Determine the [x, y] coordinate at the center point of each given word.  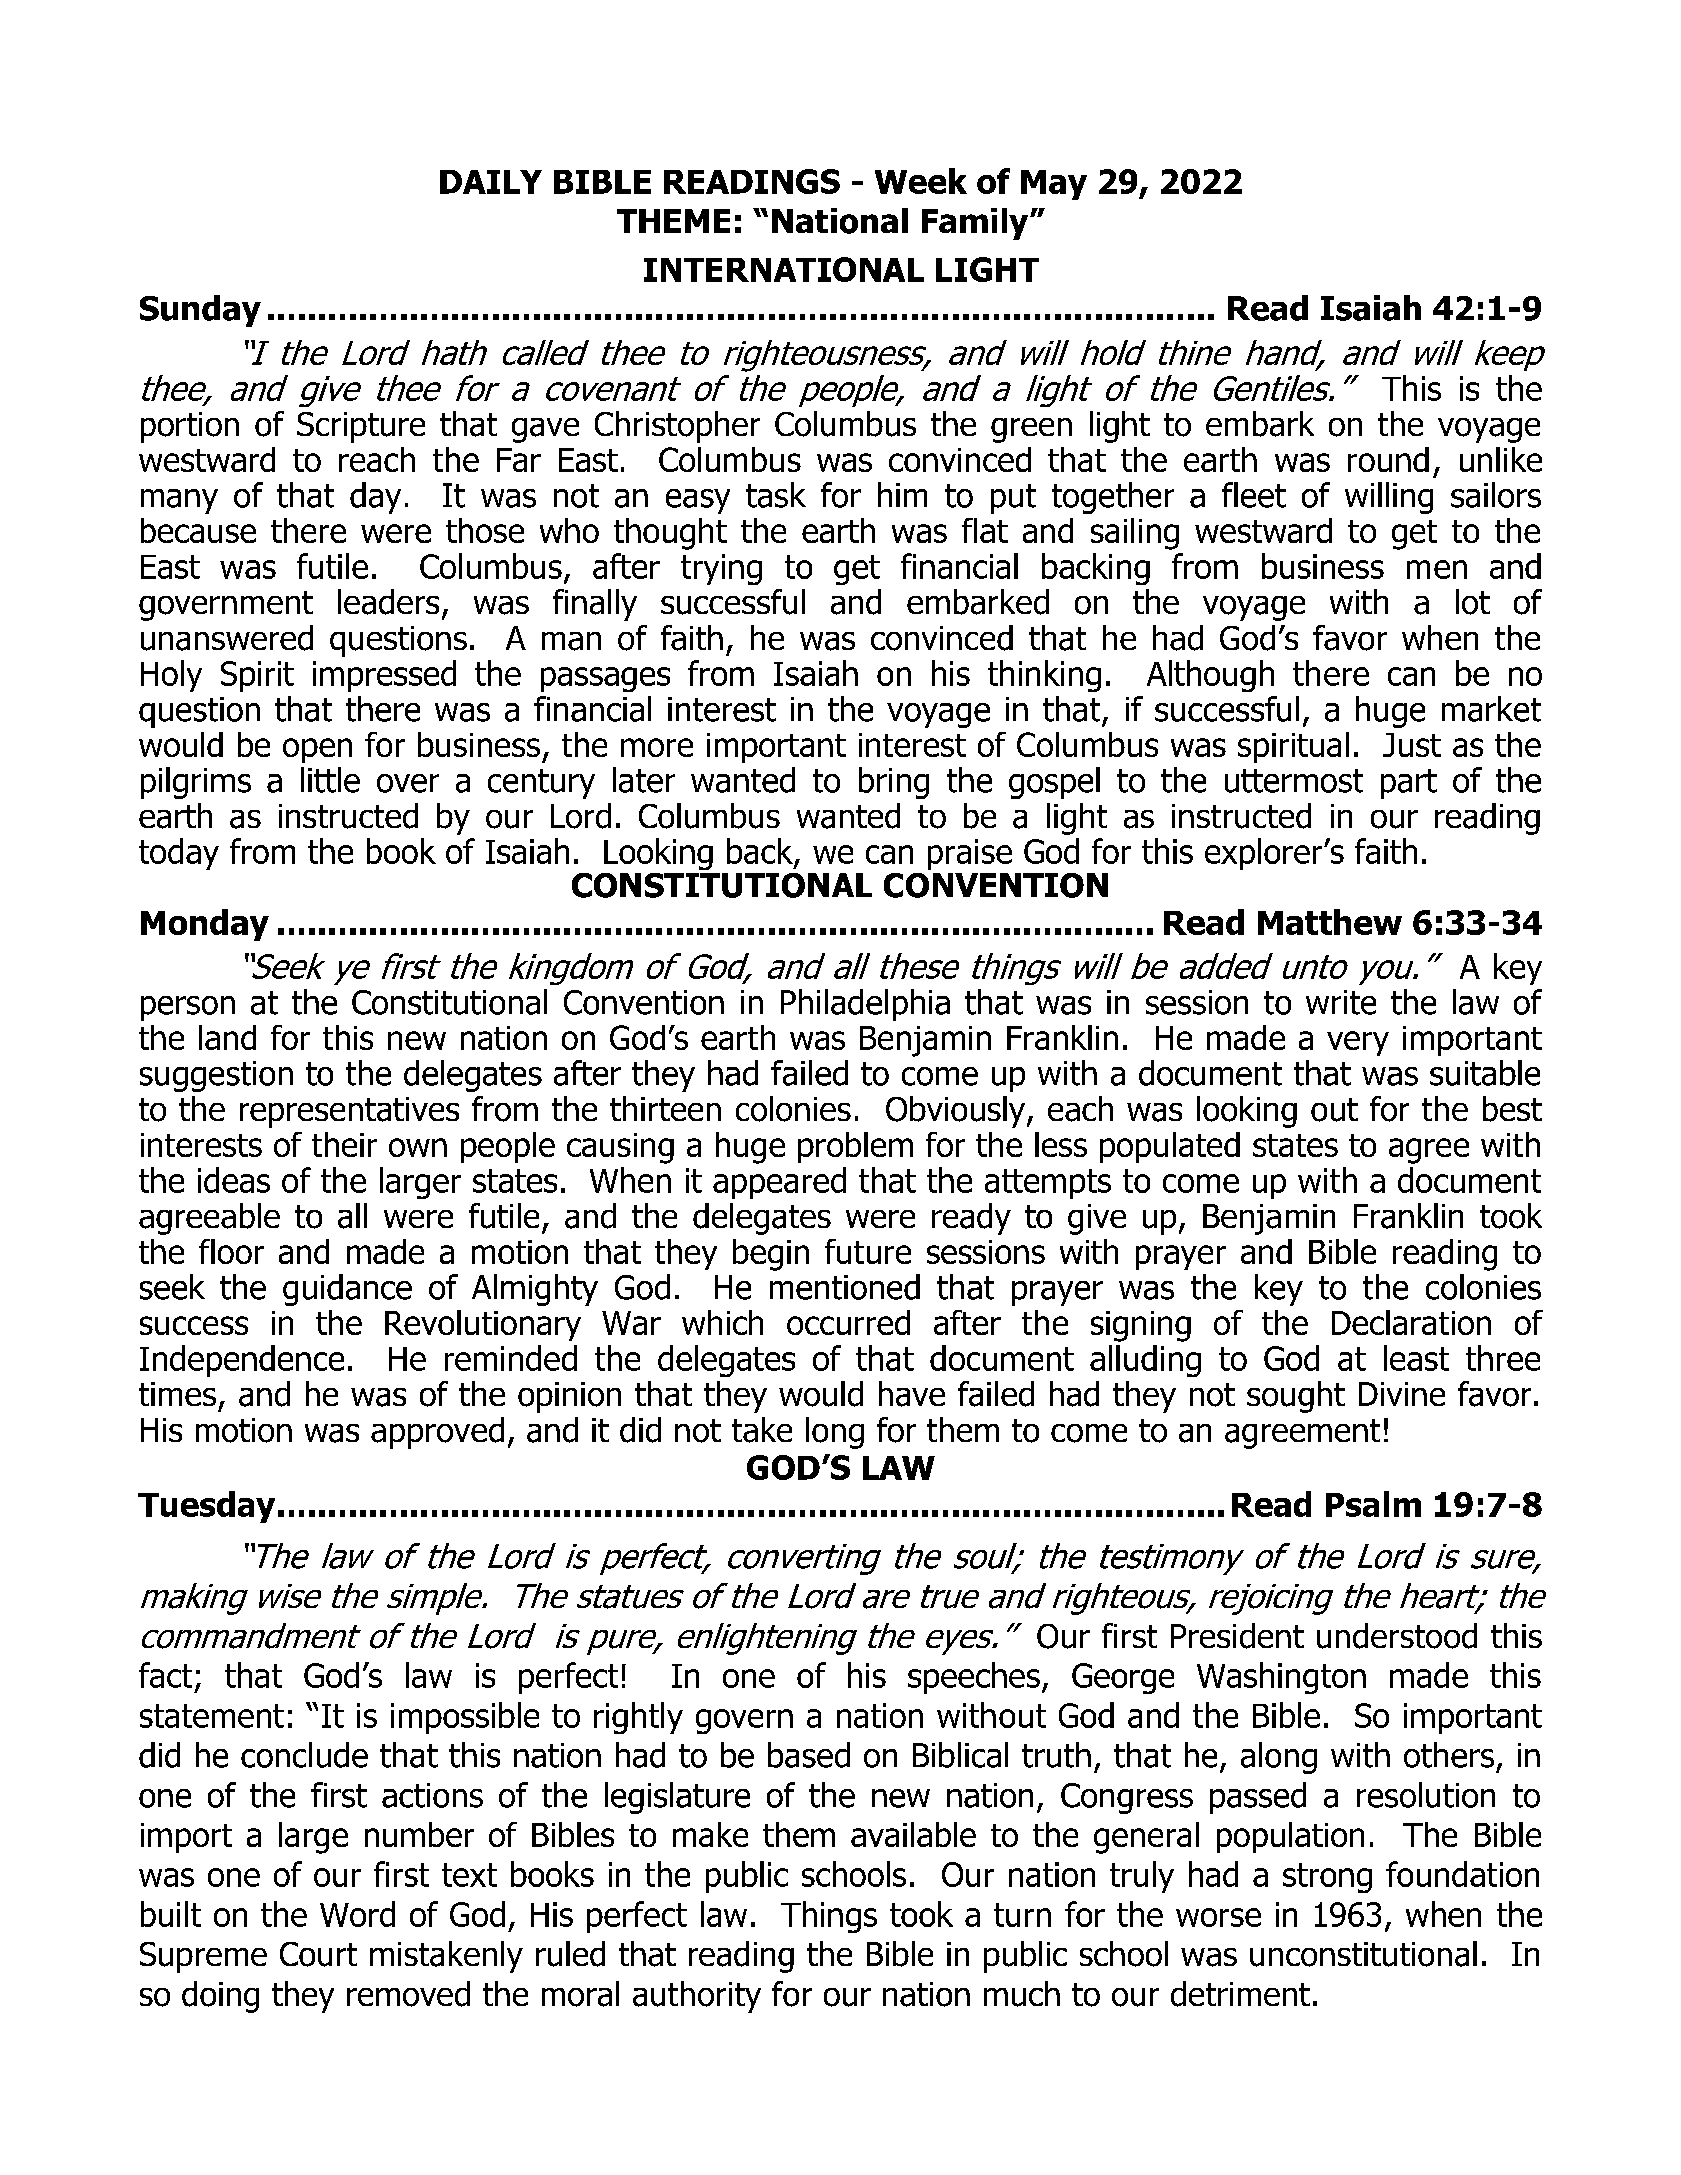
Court [318, 1954]
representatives [349, 1112]
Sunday [200, 311]
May [1054, 185]
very [1358, 1043]
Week [921, 181]
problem [855, 1147]
